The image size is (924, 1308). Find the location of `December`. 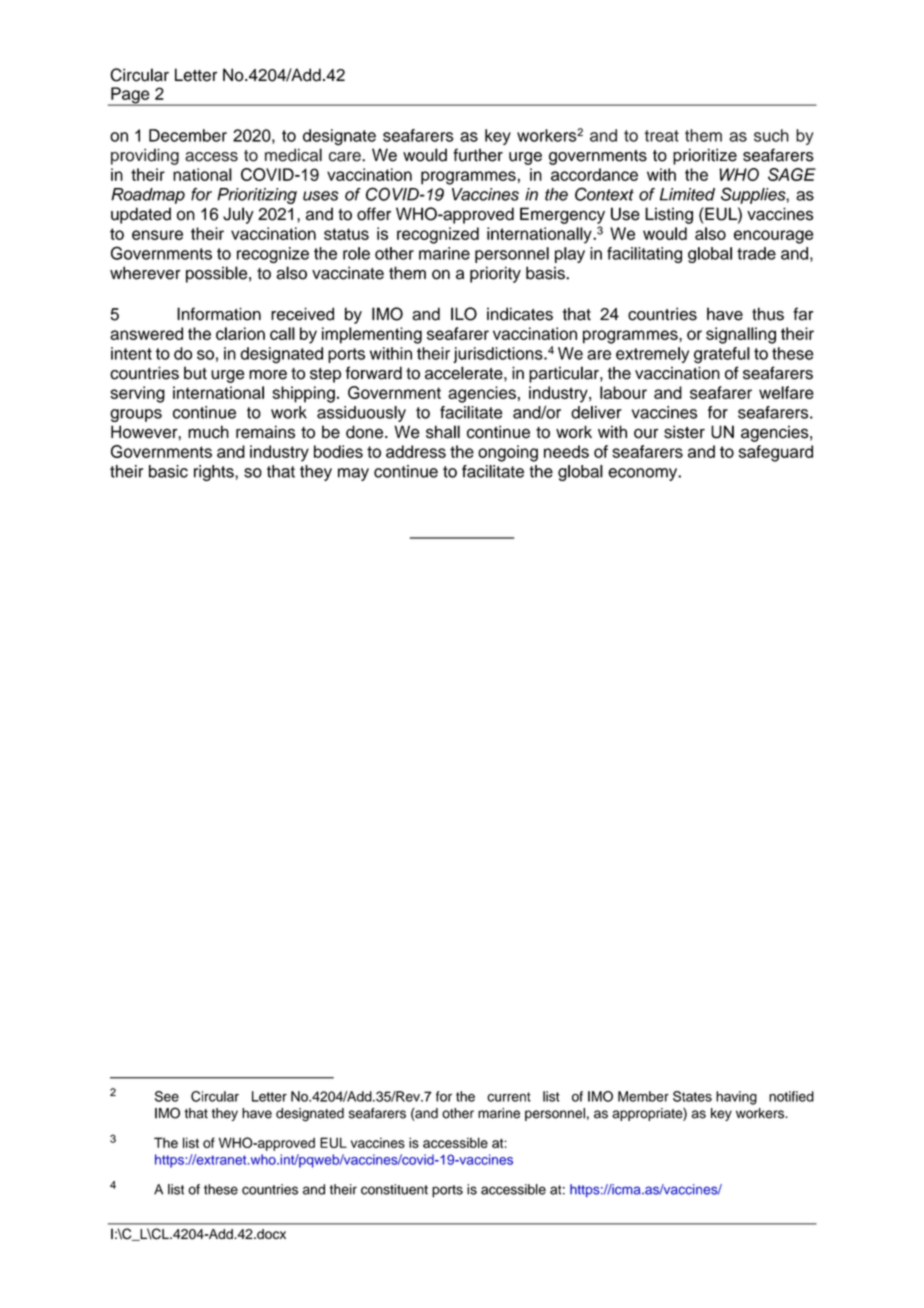

December is located at coordinates (188, 135).
